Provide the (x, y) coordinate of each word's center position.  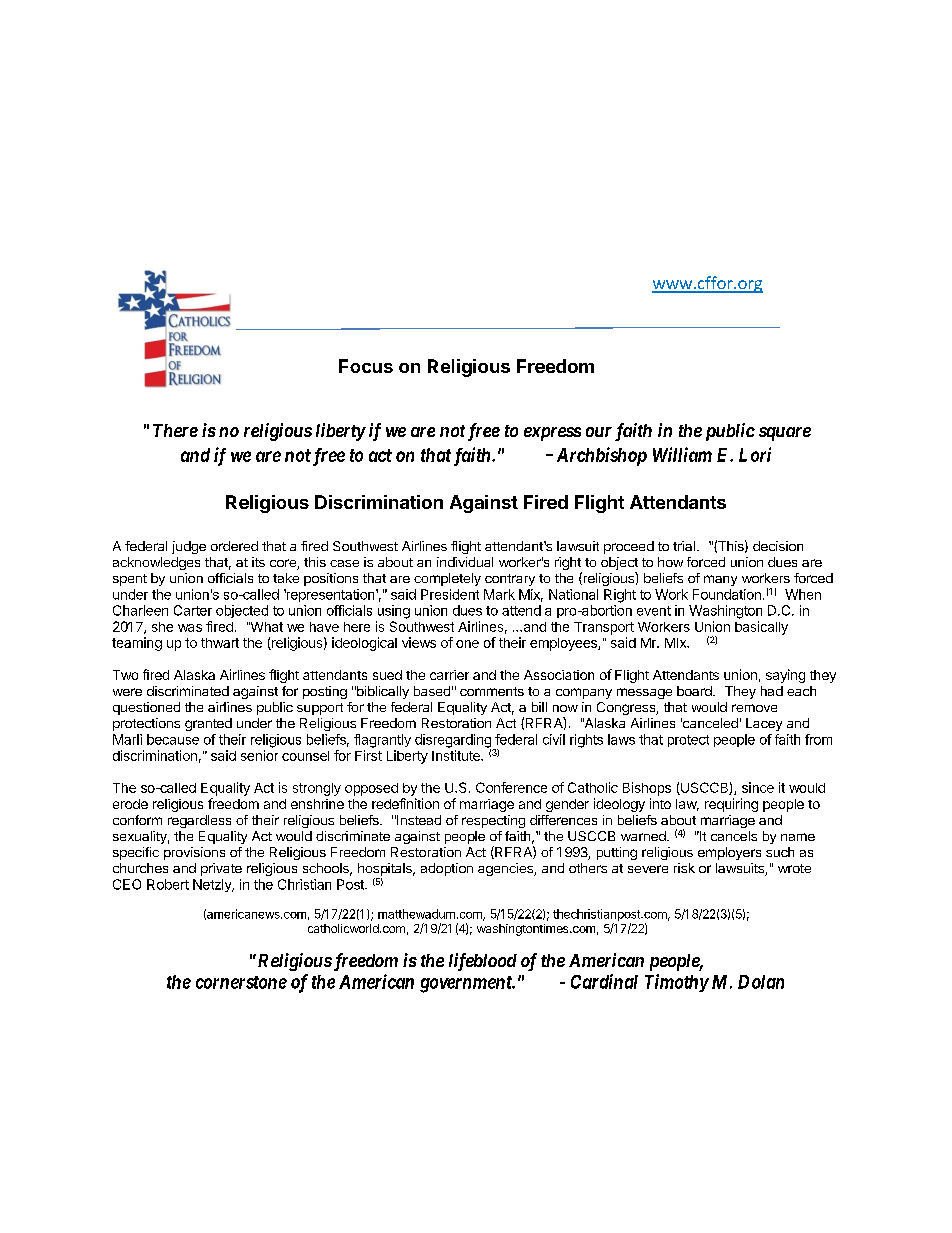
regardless (199, 821)
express (552, 434)
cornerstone (241, 982)
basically (761, 628)
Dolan (761, 982)
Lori (755, 454)
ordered (234, 546)
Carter (193, 610)
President (450, 594)
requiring (731, 805)
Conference (511, 787)
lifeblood (483, 962)
